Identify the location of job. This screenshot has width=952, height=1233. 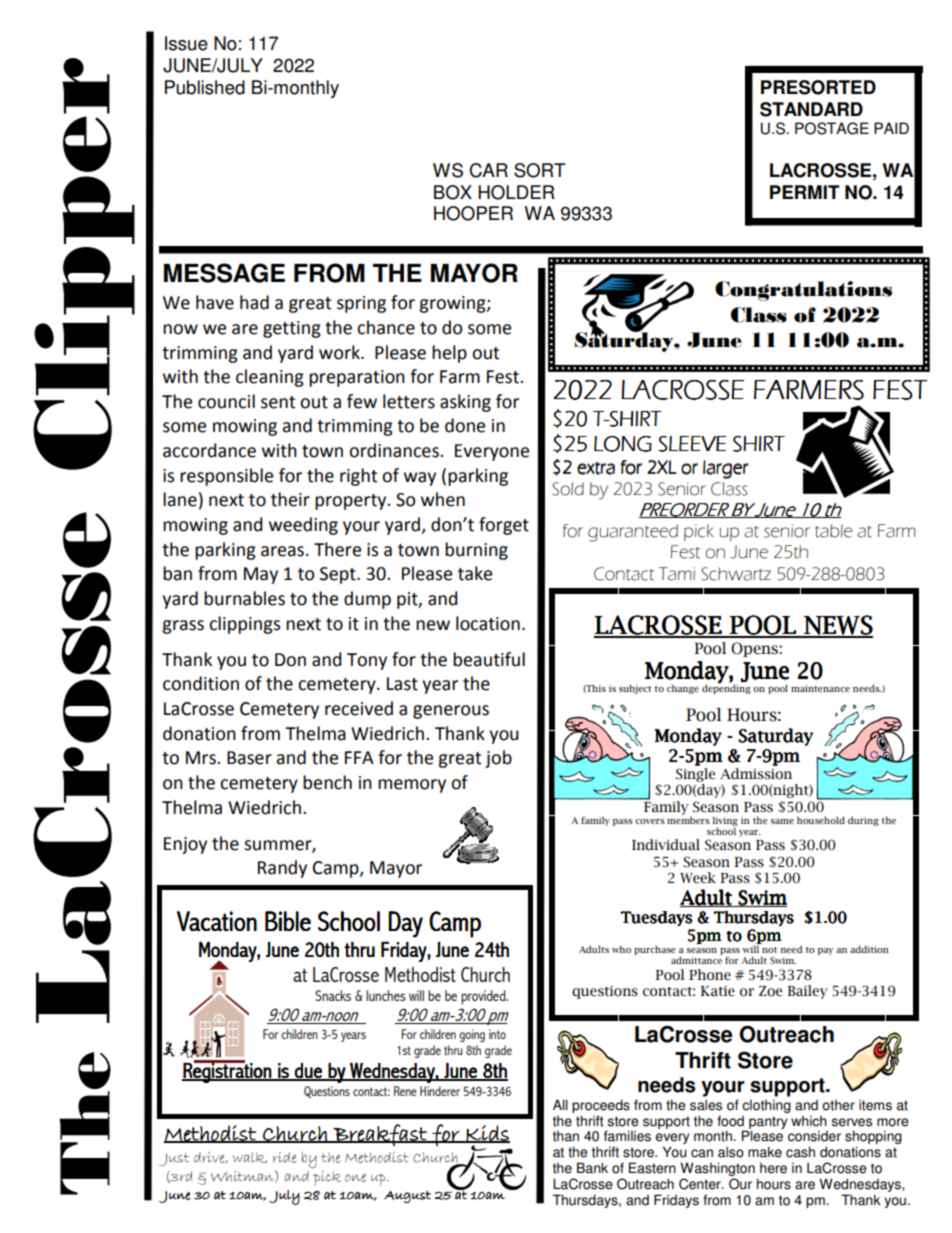
(498, 759).
